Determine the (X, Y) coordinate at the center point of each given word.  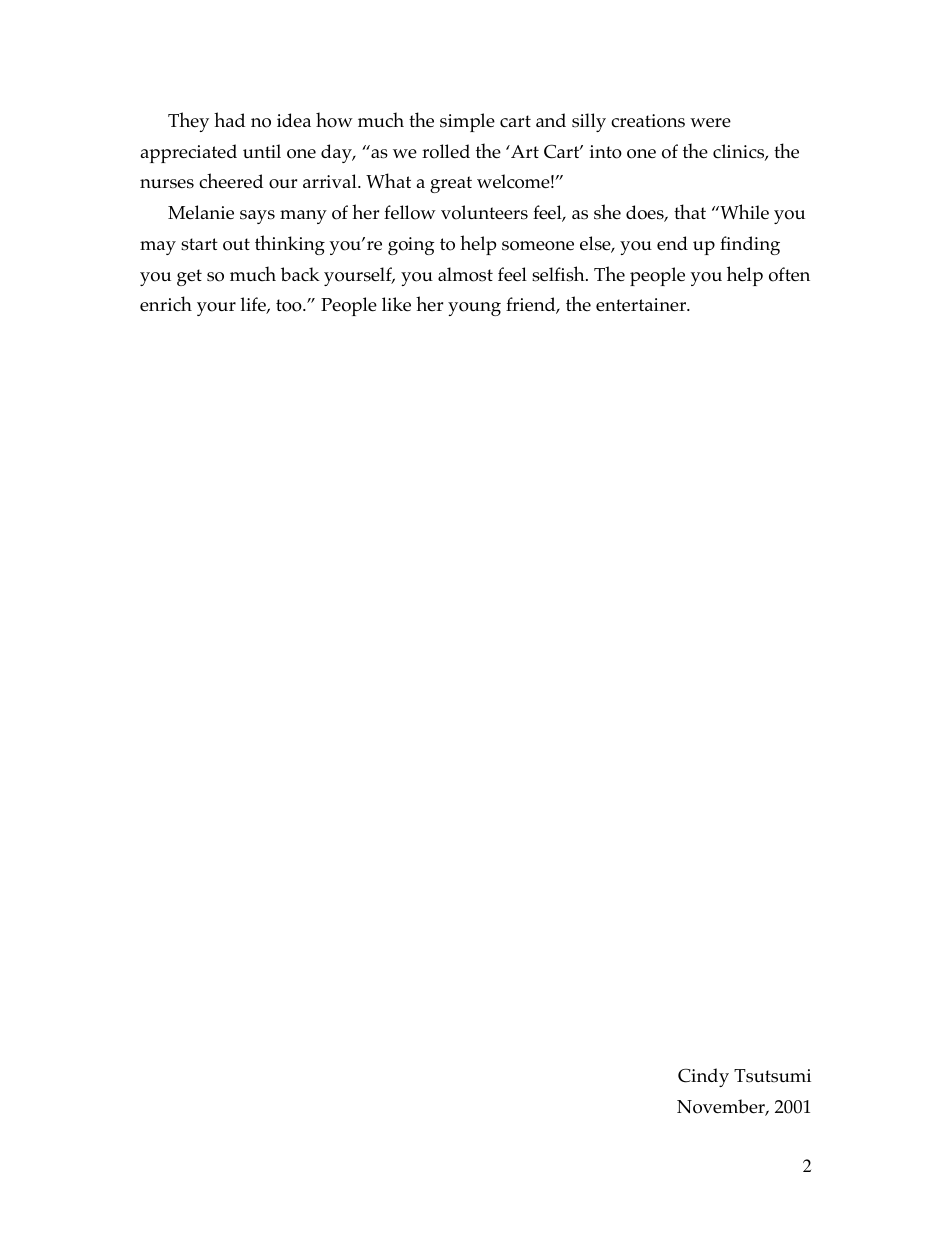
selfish (559, 274)
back (300, 274)
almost (465, 274)
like (396, 304)
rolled (446, 151)
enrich (166, 304)
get (189, 277)
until (262, 151)
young (474, 309)
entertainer (642, 305)
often (789, 274)
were (710, 123)
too (290, 305)
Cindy (703, 1077)
